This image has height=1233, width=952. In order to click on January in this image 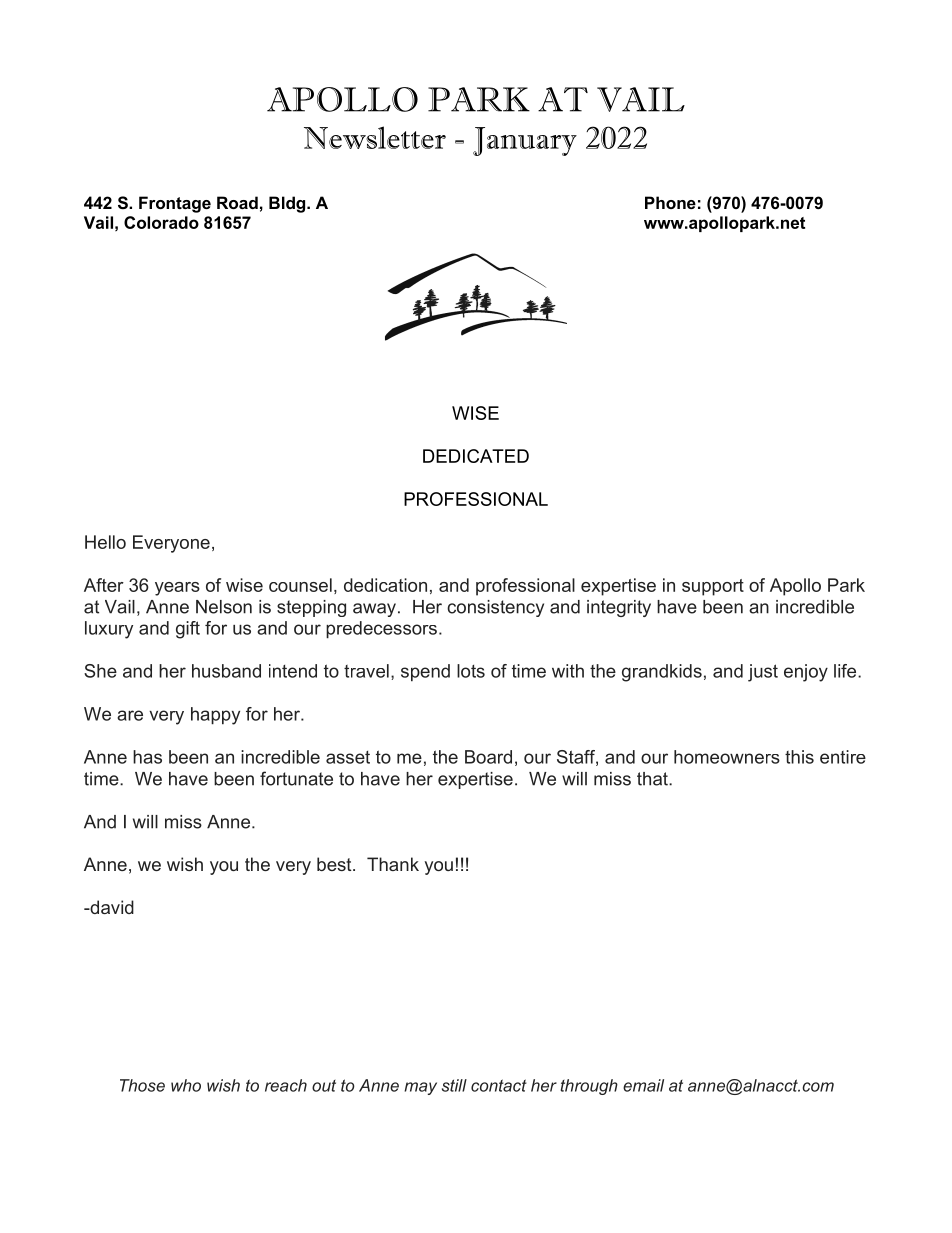, I will do `click(525, 141)`.
